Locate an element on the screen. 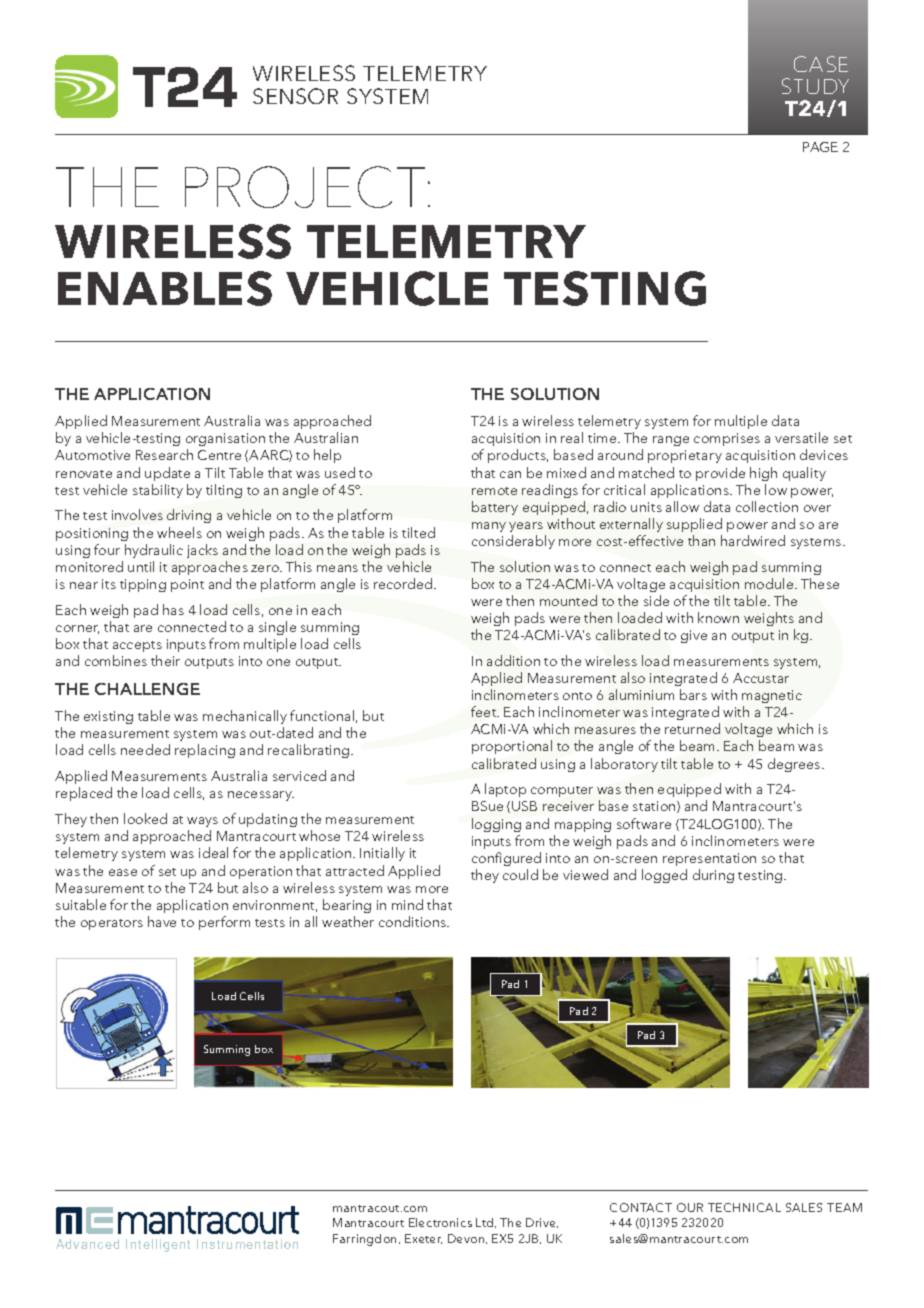  project is located at coordinates (305, 187).
